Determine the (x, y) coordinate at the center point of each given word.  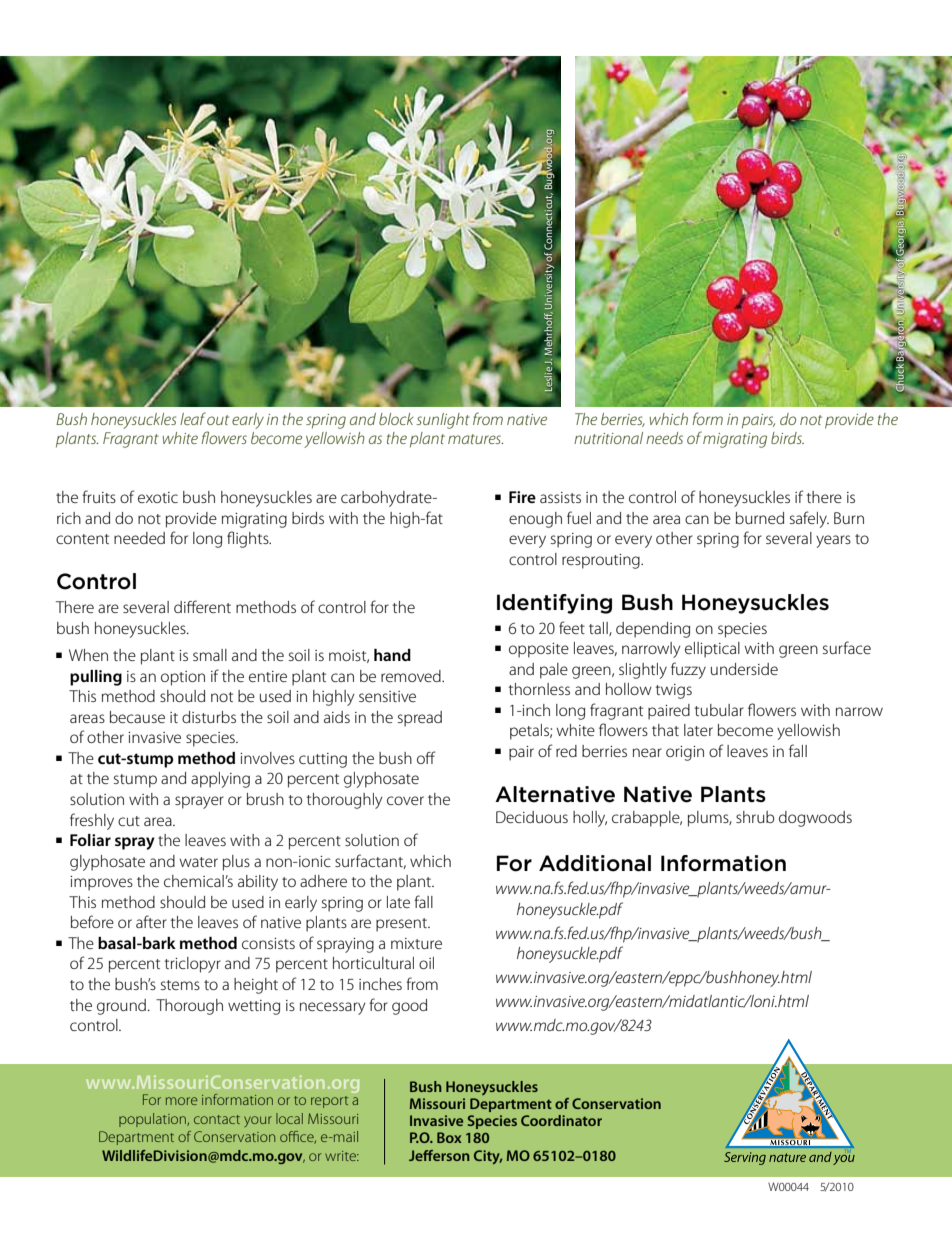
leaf (193, 418)
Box (449, 1137)
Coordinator (561, 1120)
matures (475, 439)
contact (217, 1119)
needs (664, 438)
